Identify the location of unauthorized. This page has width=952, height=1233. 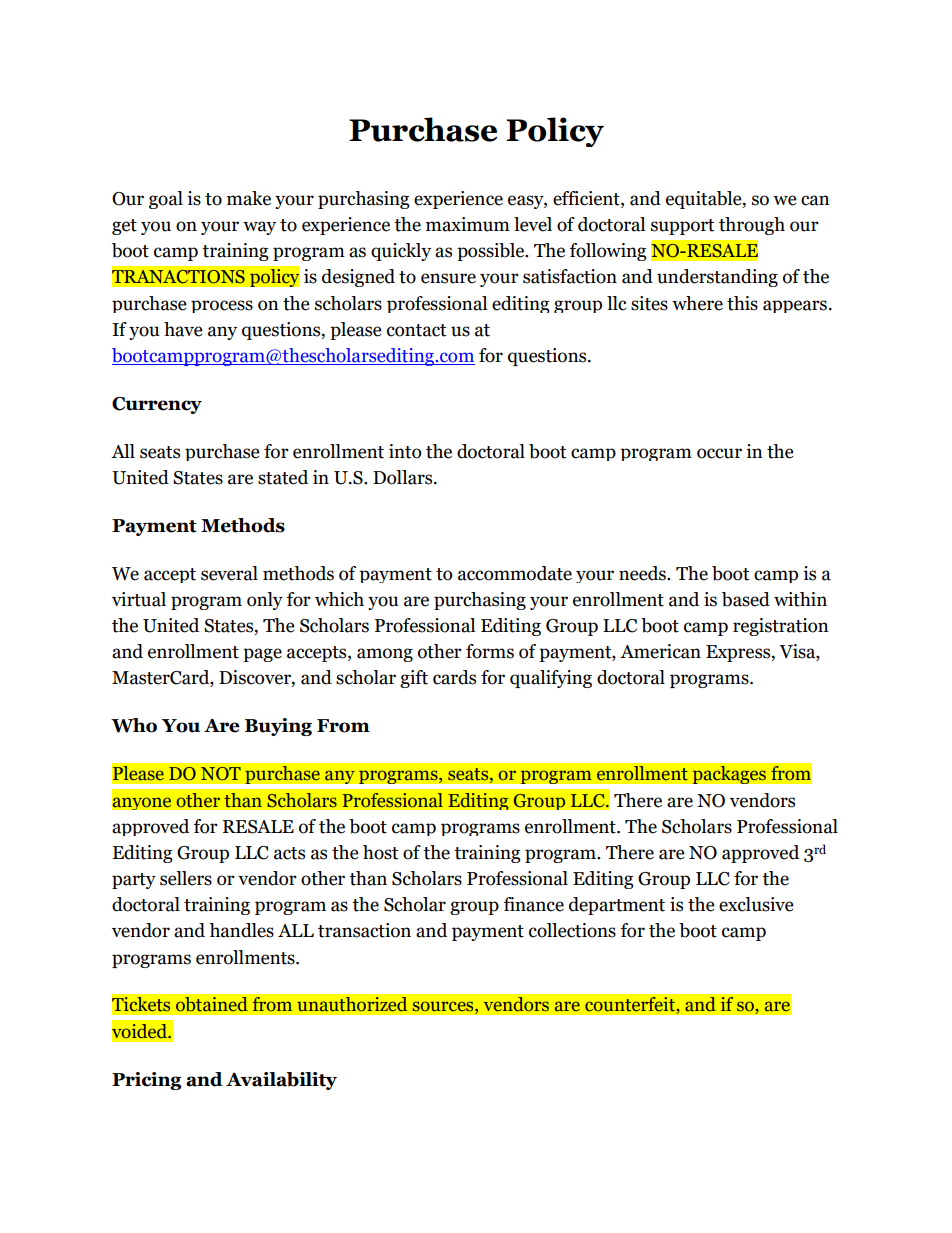
(352, 1004).
